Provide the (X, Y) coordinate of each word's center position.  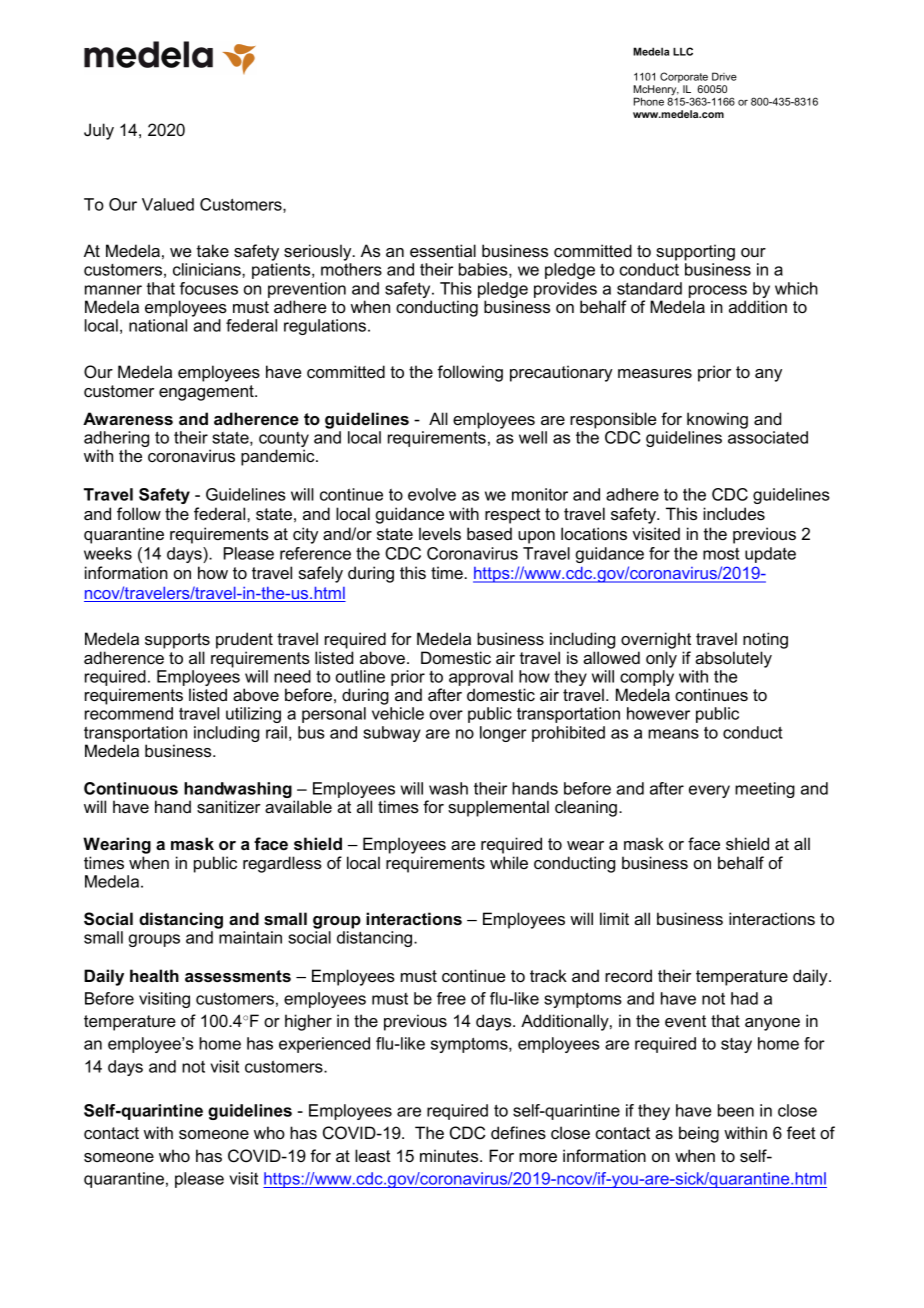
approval (481, 679)
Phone (649, 101)
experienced (324, 1045)
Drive (724, 76)
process (718, 291)
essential (443, 250)
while (509, 862)
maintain (250, 937)
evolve (432, 494)
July (99, 131)
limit (614, 918)
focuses (209, 288)
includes (734, 513)
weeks (108, 553)
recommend (129, 713)
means (673, 734)
